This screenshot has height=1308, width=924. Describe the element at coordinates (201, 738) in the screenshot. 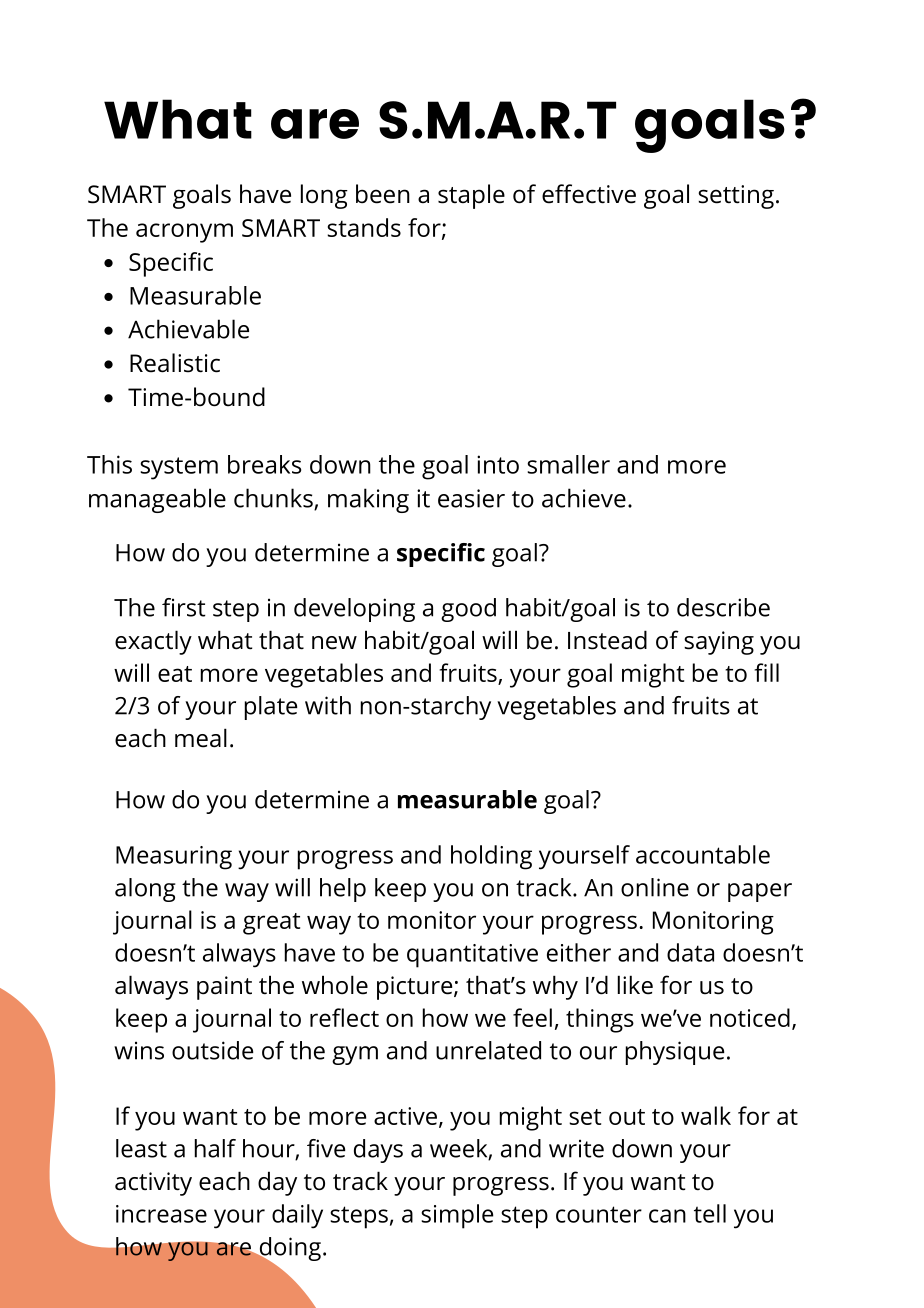

I see `meal` at that location.
